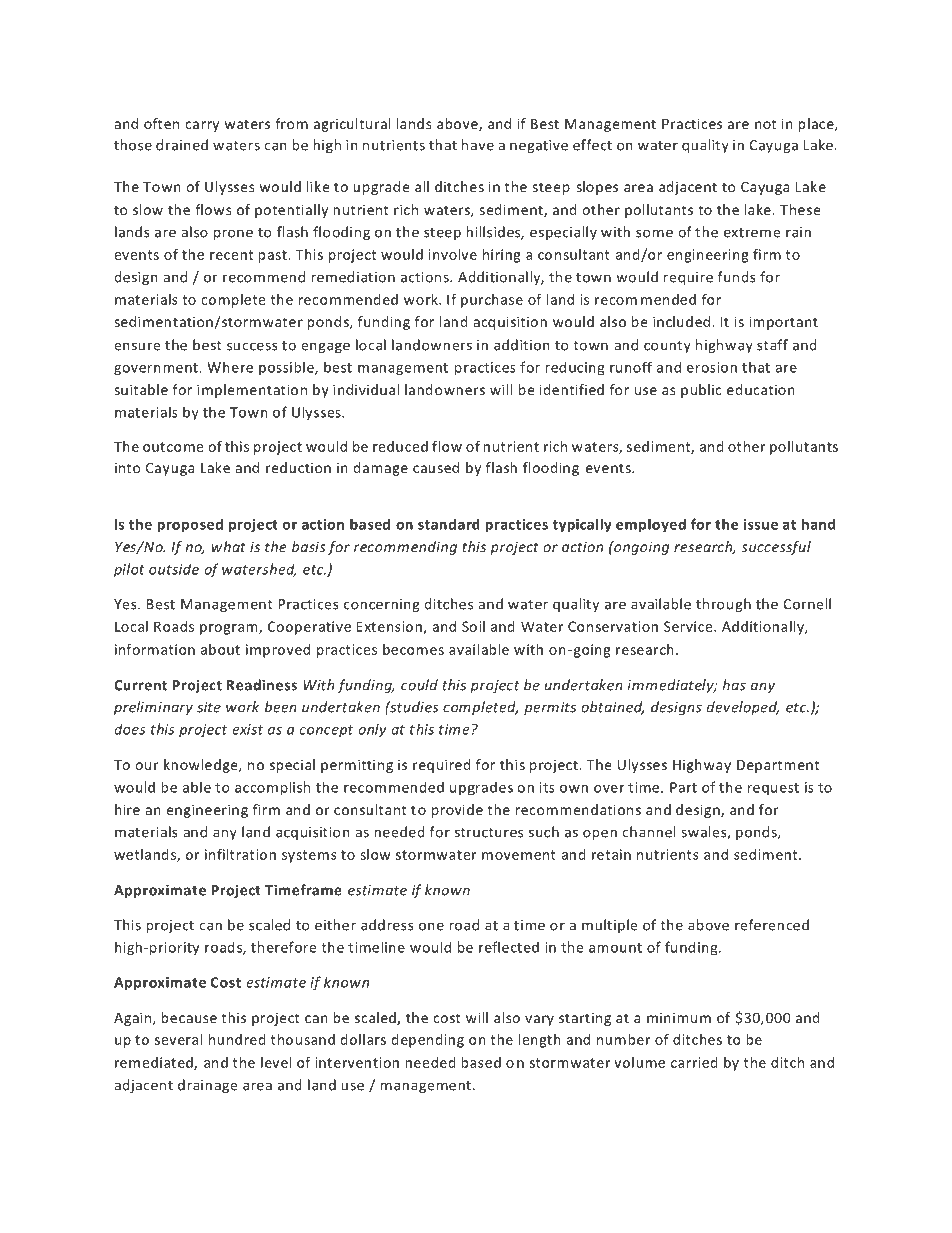 This screenshot has width=952, height=1233. I want to click on proposed, so click(190, 525).
